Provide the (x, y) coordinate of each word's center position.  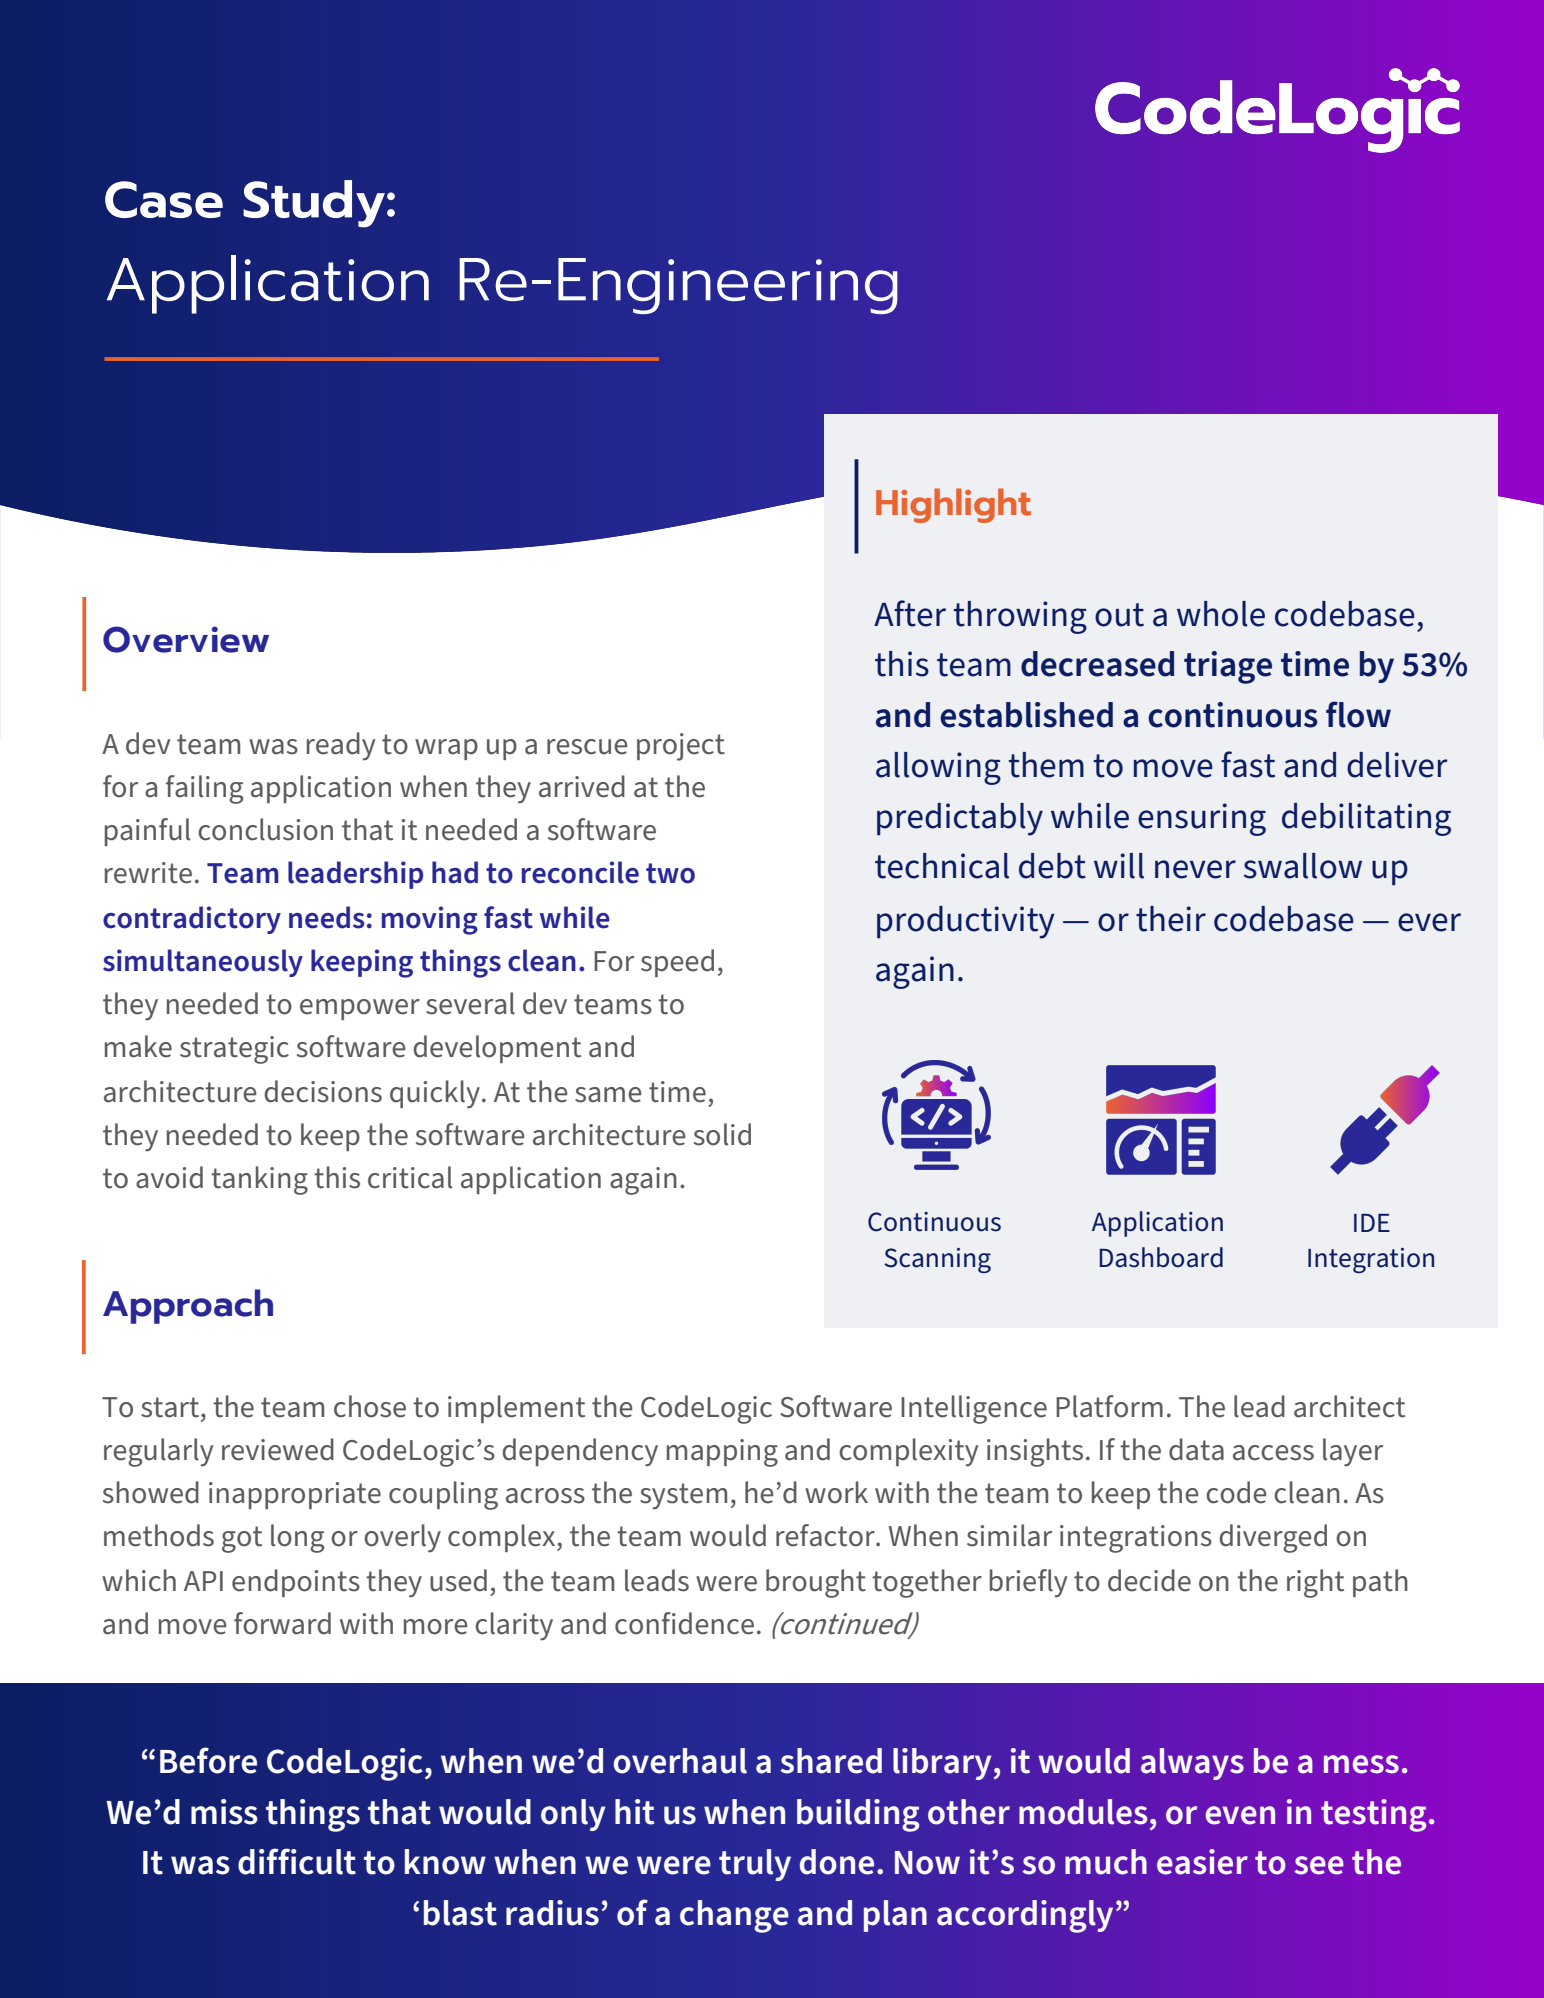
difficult (297, 1861)
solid (722, 1134)
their (1171, 919)
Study (314, 204)
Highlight (953, 505)
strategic (234, 1050)
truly (755, 1865)
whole (1221, 614)
